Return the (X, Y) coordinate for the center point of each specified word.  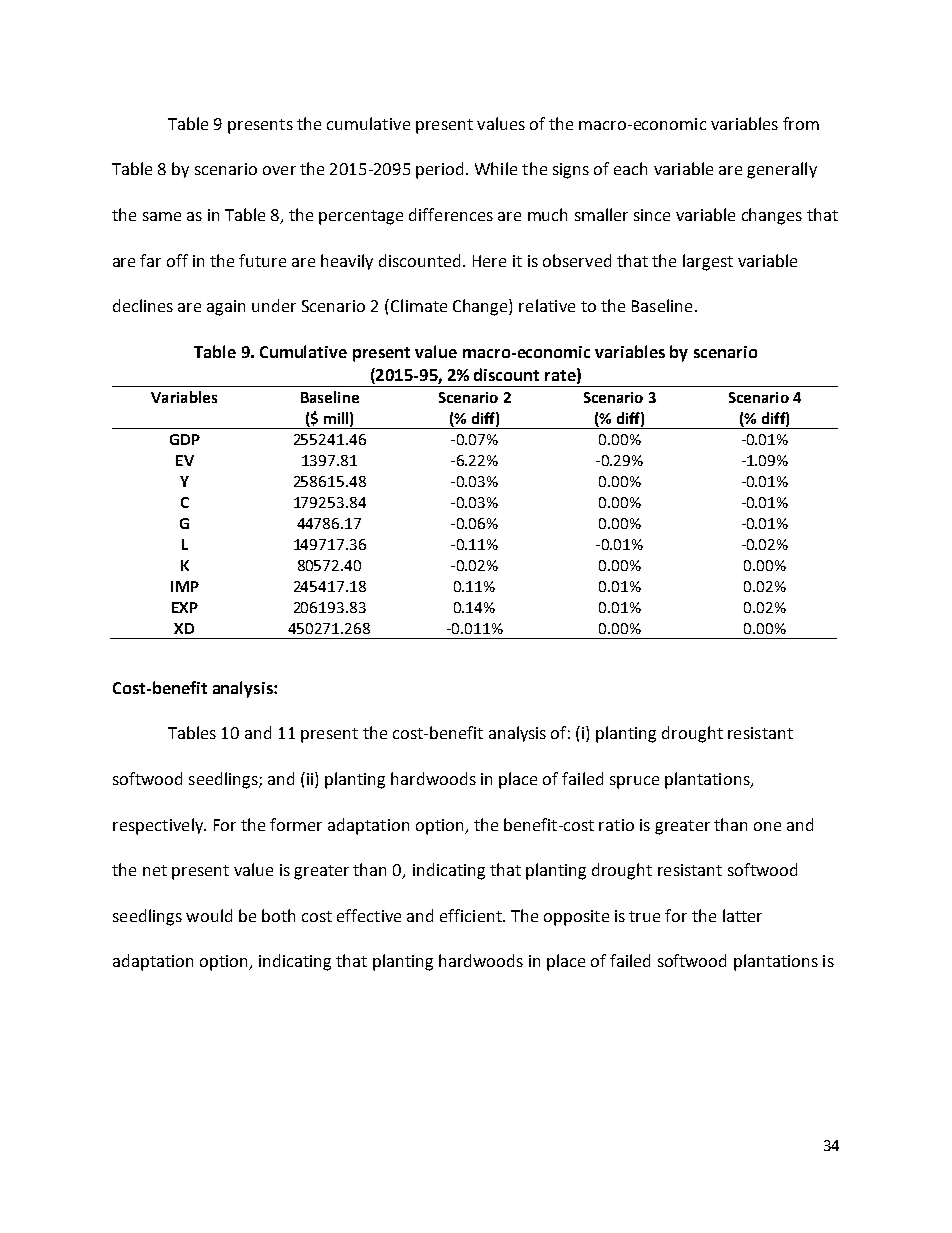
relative (547, 305)
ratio (616, 825)
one (767, 826)
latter (742, 915)
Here (489, 261)
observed (577, 260)
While (496, 168)
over (279, 170)
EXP (185, 607)
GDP (185, 439)
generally (782, 170)
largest (708, 262)
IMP (185, 586)
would (209, 915)
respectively (159, 826)
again (226, 308)
